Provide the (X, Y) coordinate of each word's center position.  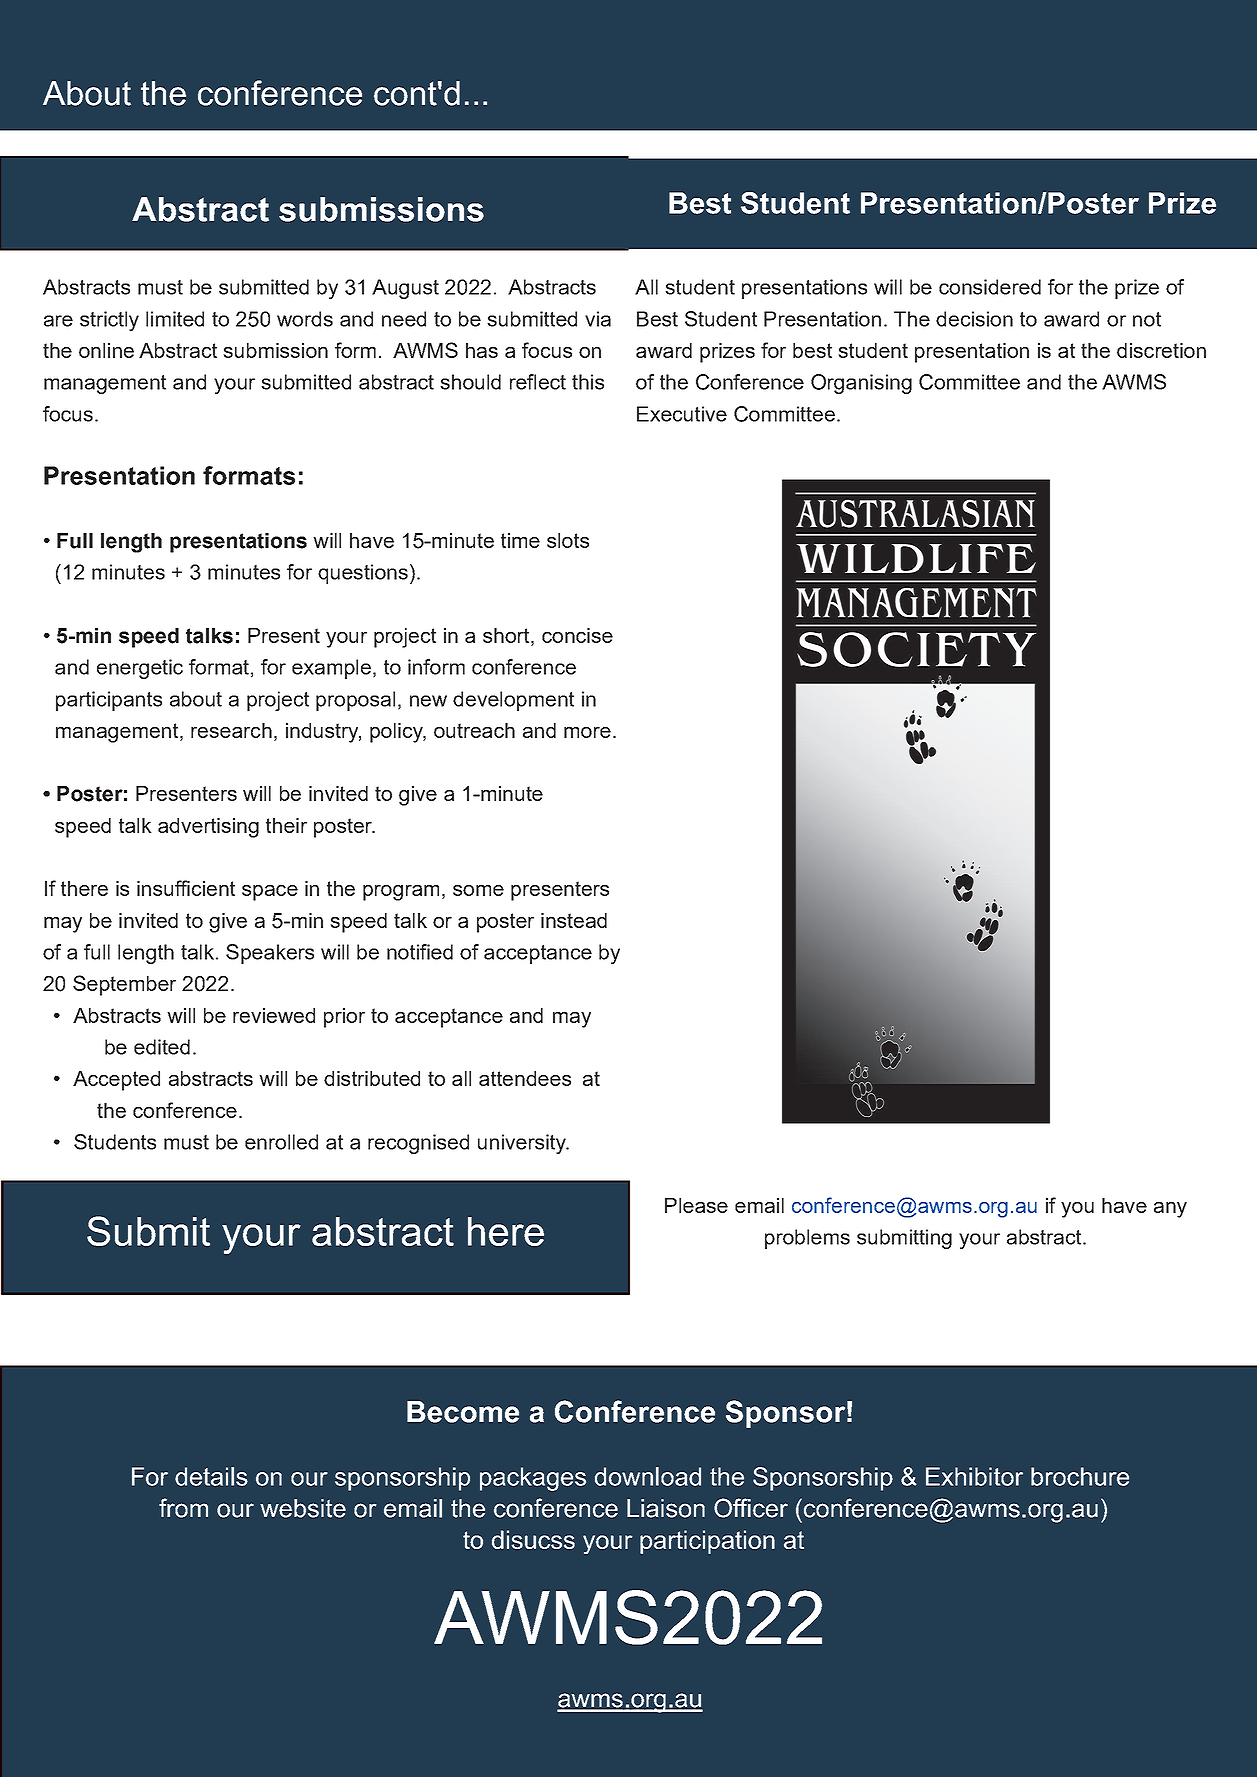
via (598, 319)
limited (175, 319)
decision (974, 319)
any (1170, 1210)
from (183, 1508)
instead (574, 920)
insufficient (186, 888)
